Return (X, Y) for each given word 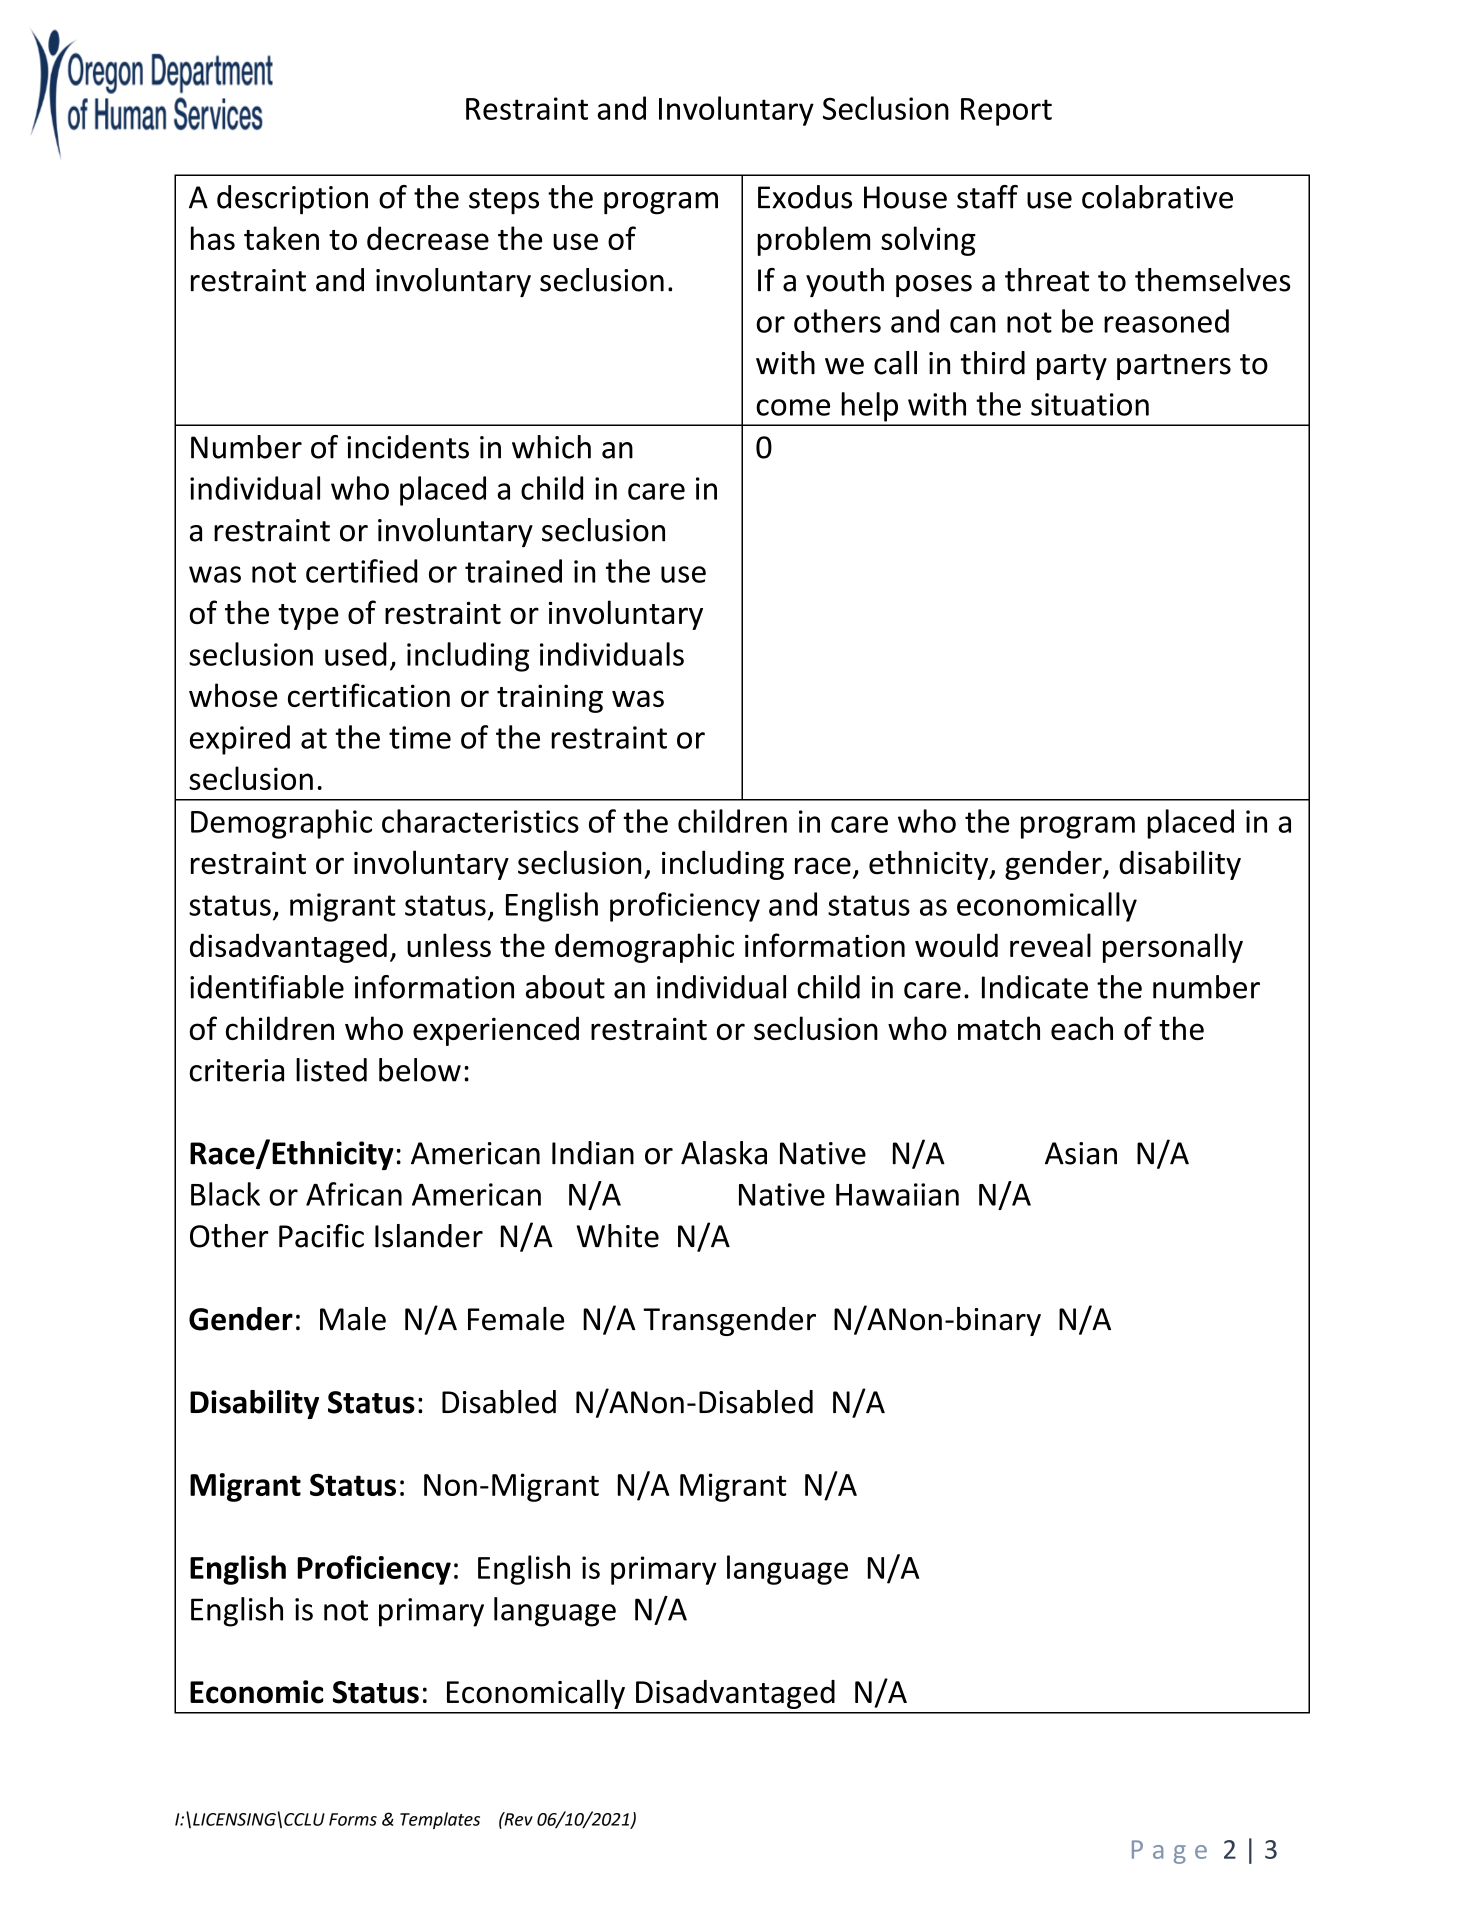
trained (513, 571)
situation (1090, 404)
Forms (353, 1819)
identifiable (267, 987)
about (565, 987)
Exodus (805, 197)
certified (361, 571)
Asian (1081, 1153)
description (292, 200)
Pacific (321, 1235)
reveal (1050, 945)
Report (1006, 112)
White (617, 1236)
